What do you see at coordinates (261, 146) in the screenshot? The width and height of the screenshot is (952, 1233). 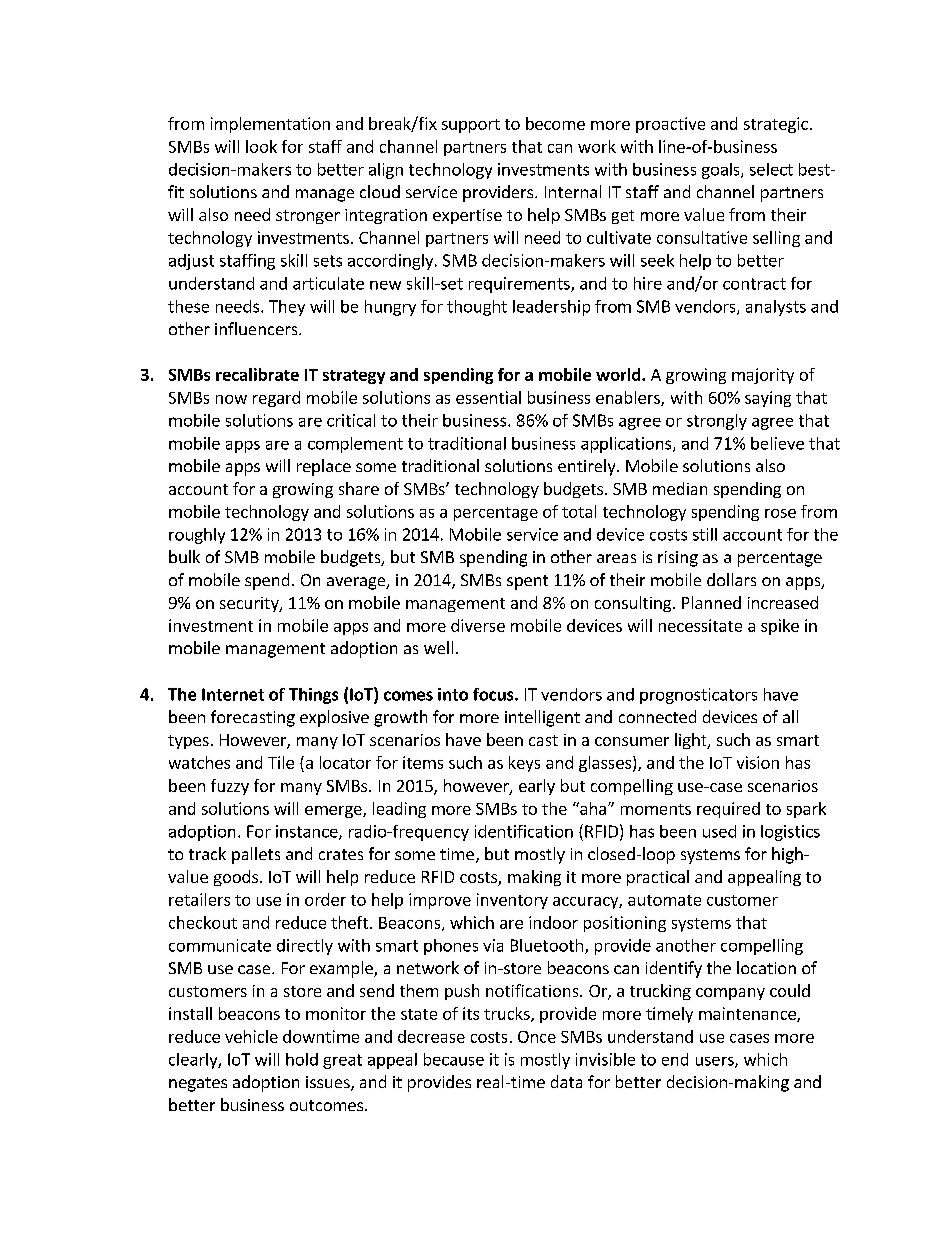 I see `look` at bounding box center [261, 146].
